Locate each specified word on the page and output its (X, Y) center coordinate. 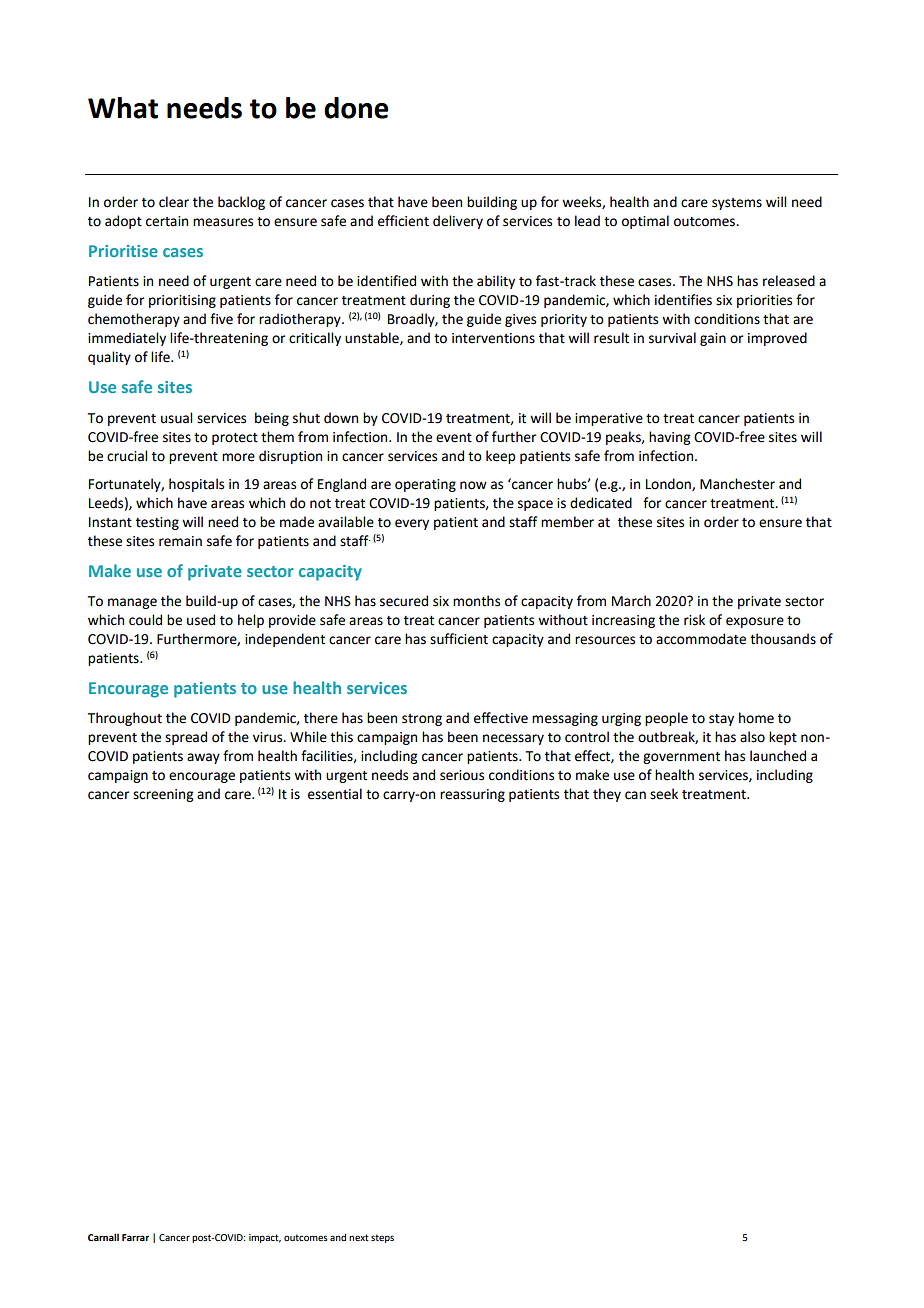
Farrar (135, 1237)
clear (174, 202)
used (201, 620)
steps (382, 1238)
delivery (458, 222)
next (359, 1237)
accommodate (701, 639)
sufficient (459, 639)
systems (737, 204)
